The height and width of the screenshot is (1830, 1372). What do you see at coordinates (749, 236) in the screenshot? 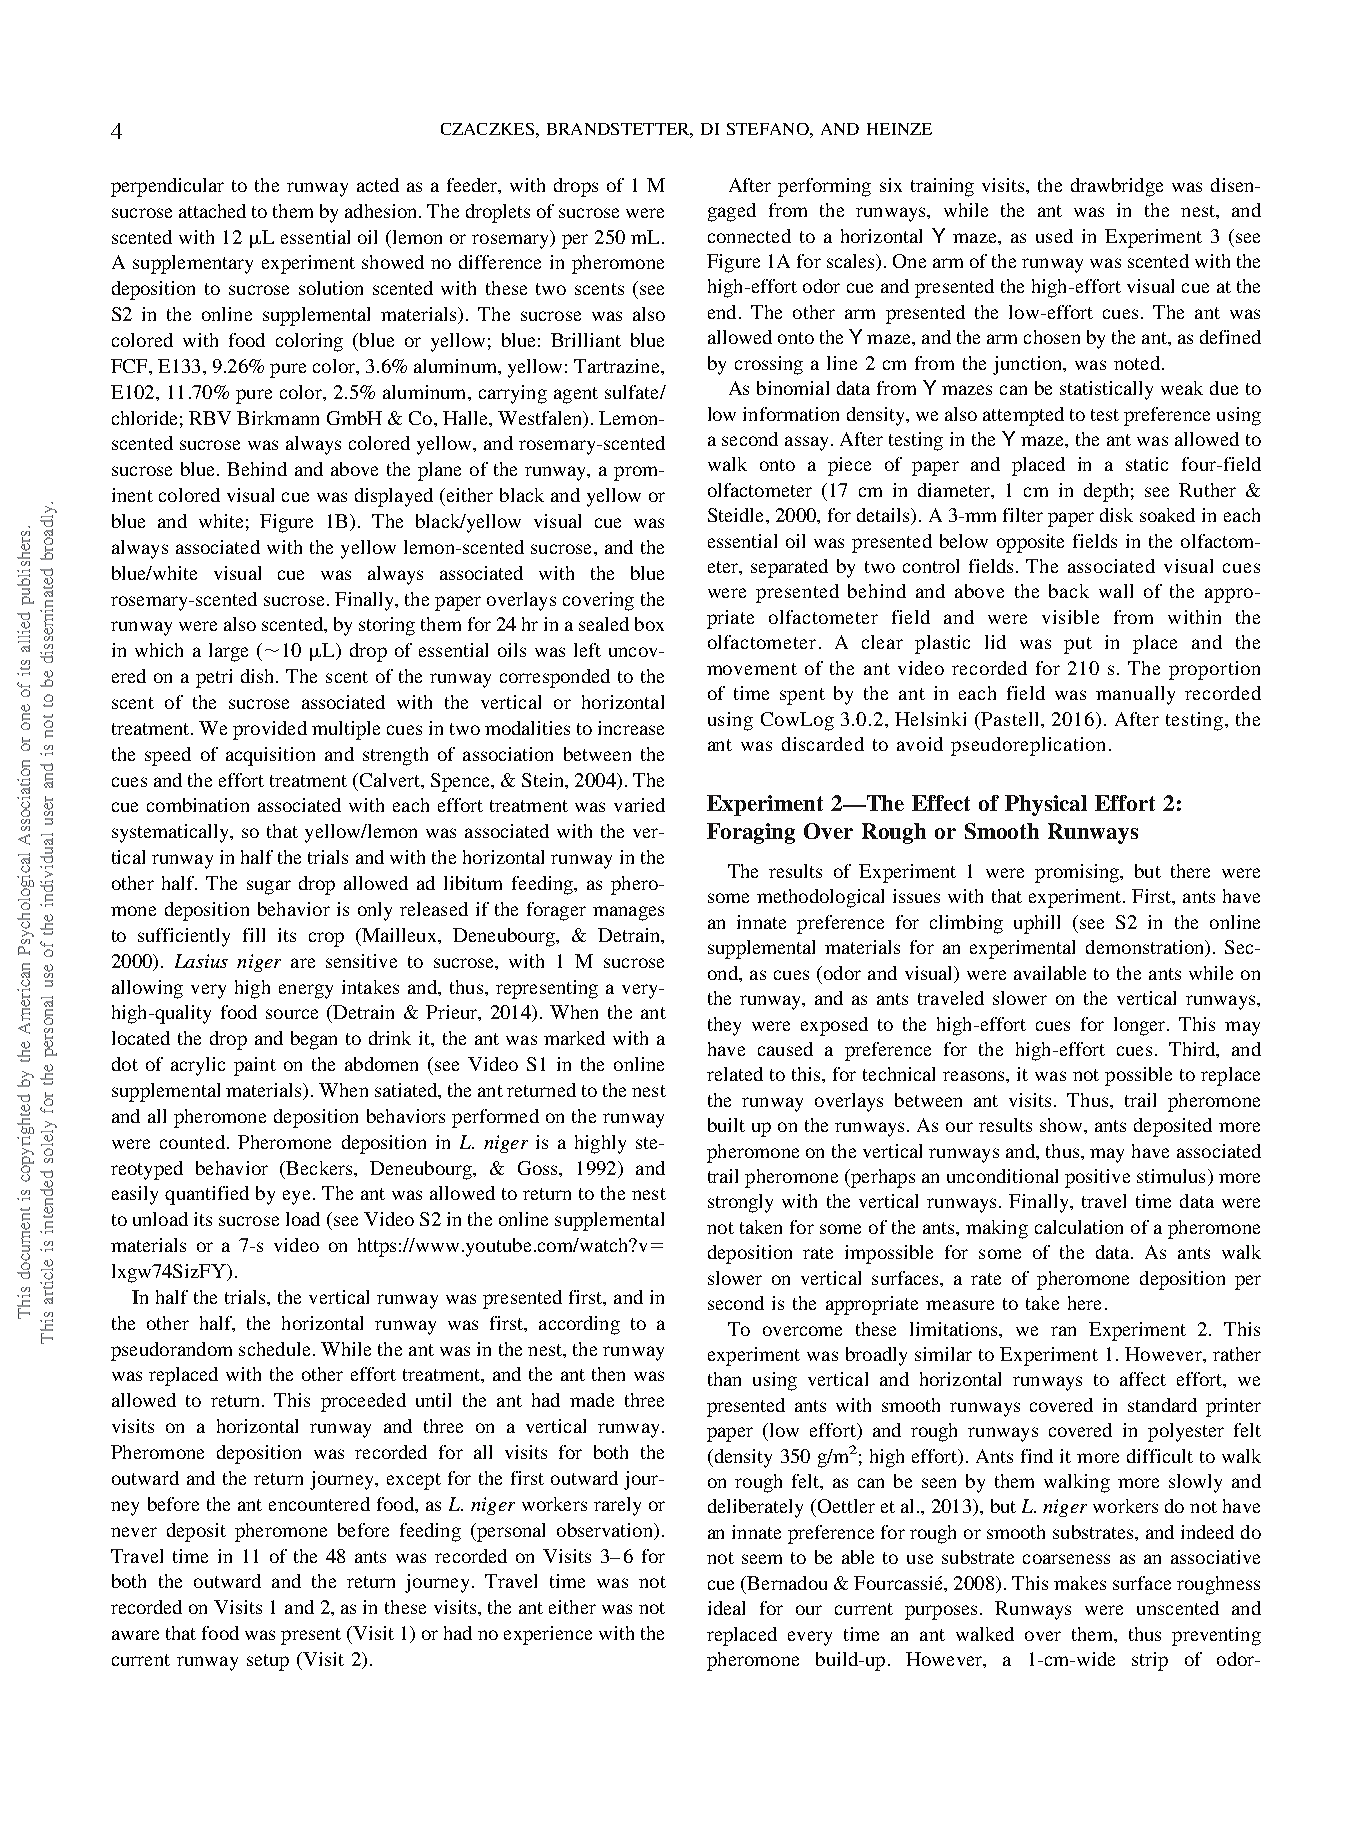
I see `connected` at bounding box center [749, 236].
